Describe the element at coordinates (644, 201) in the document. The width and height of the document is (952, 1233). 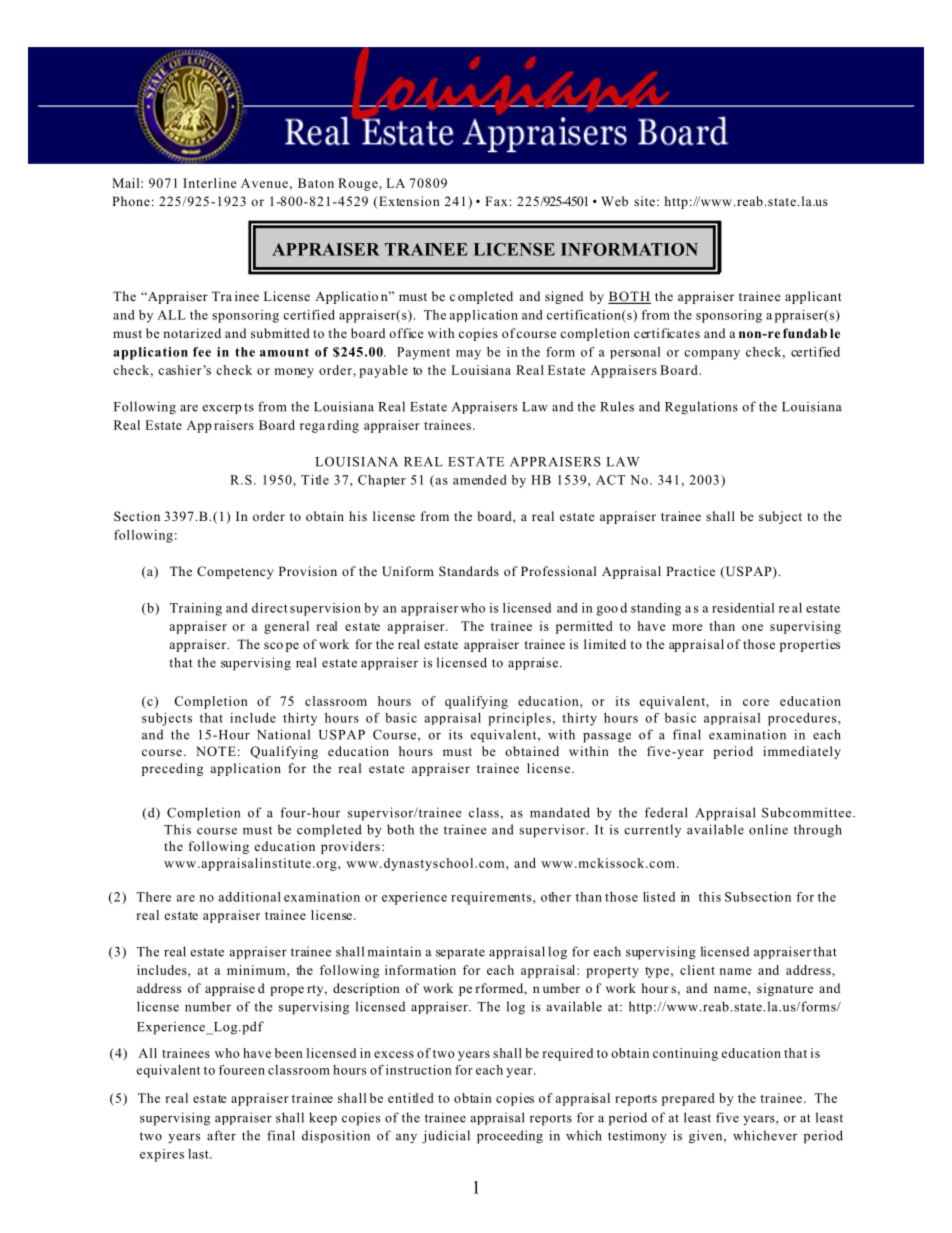
I see `site` at that location.
